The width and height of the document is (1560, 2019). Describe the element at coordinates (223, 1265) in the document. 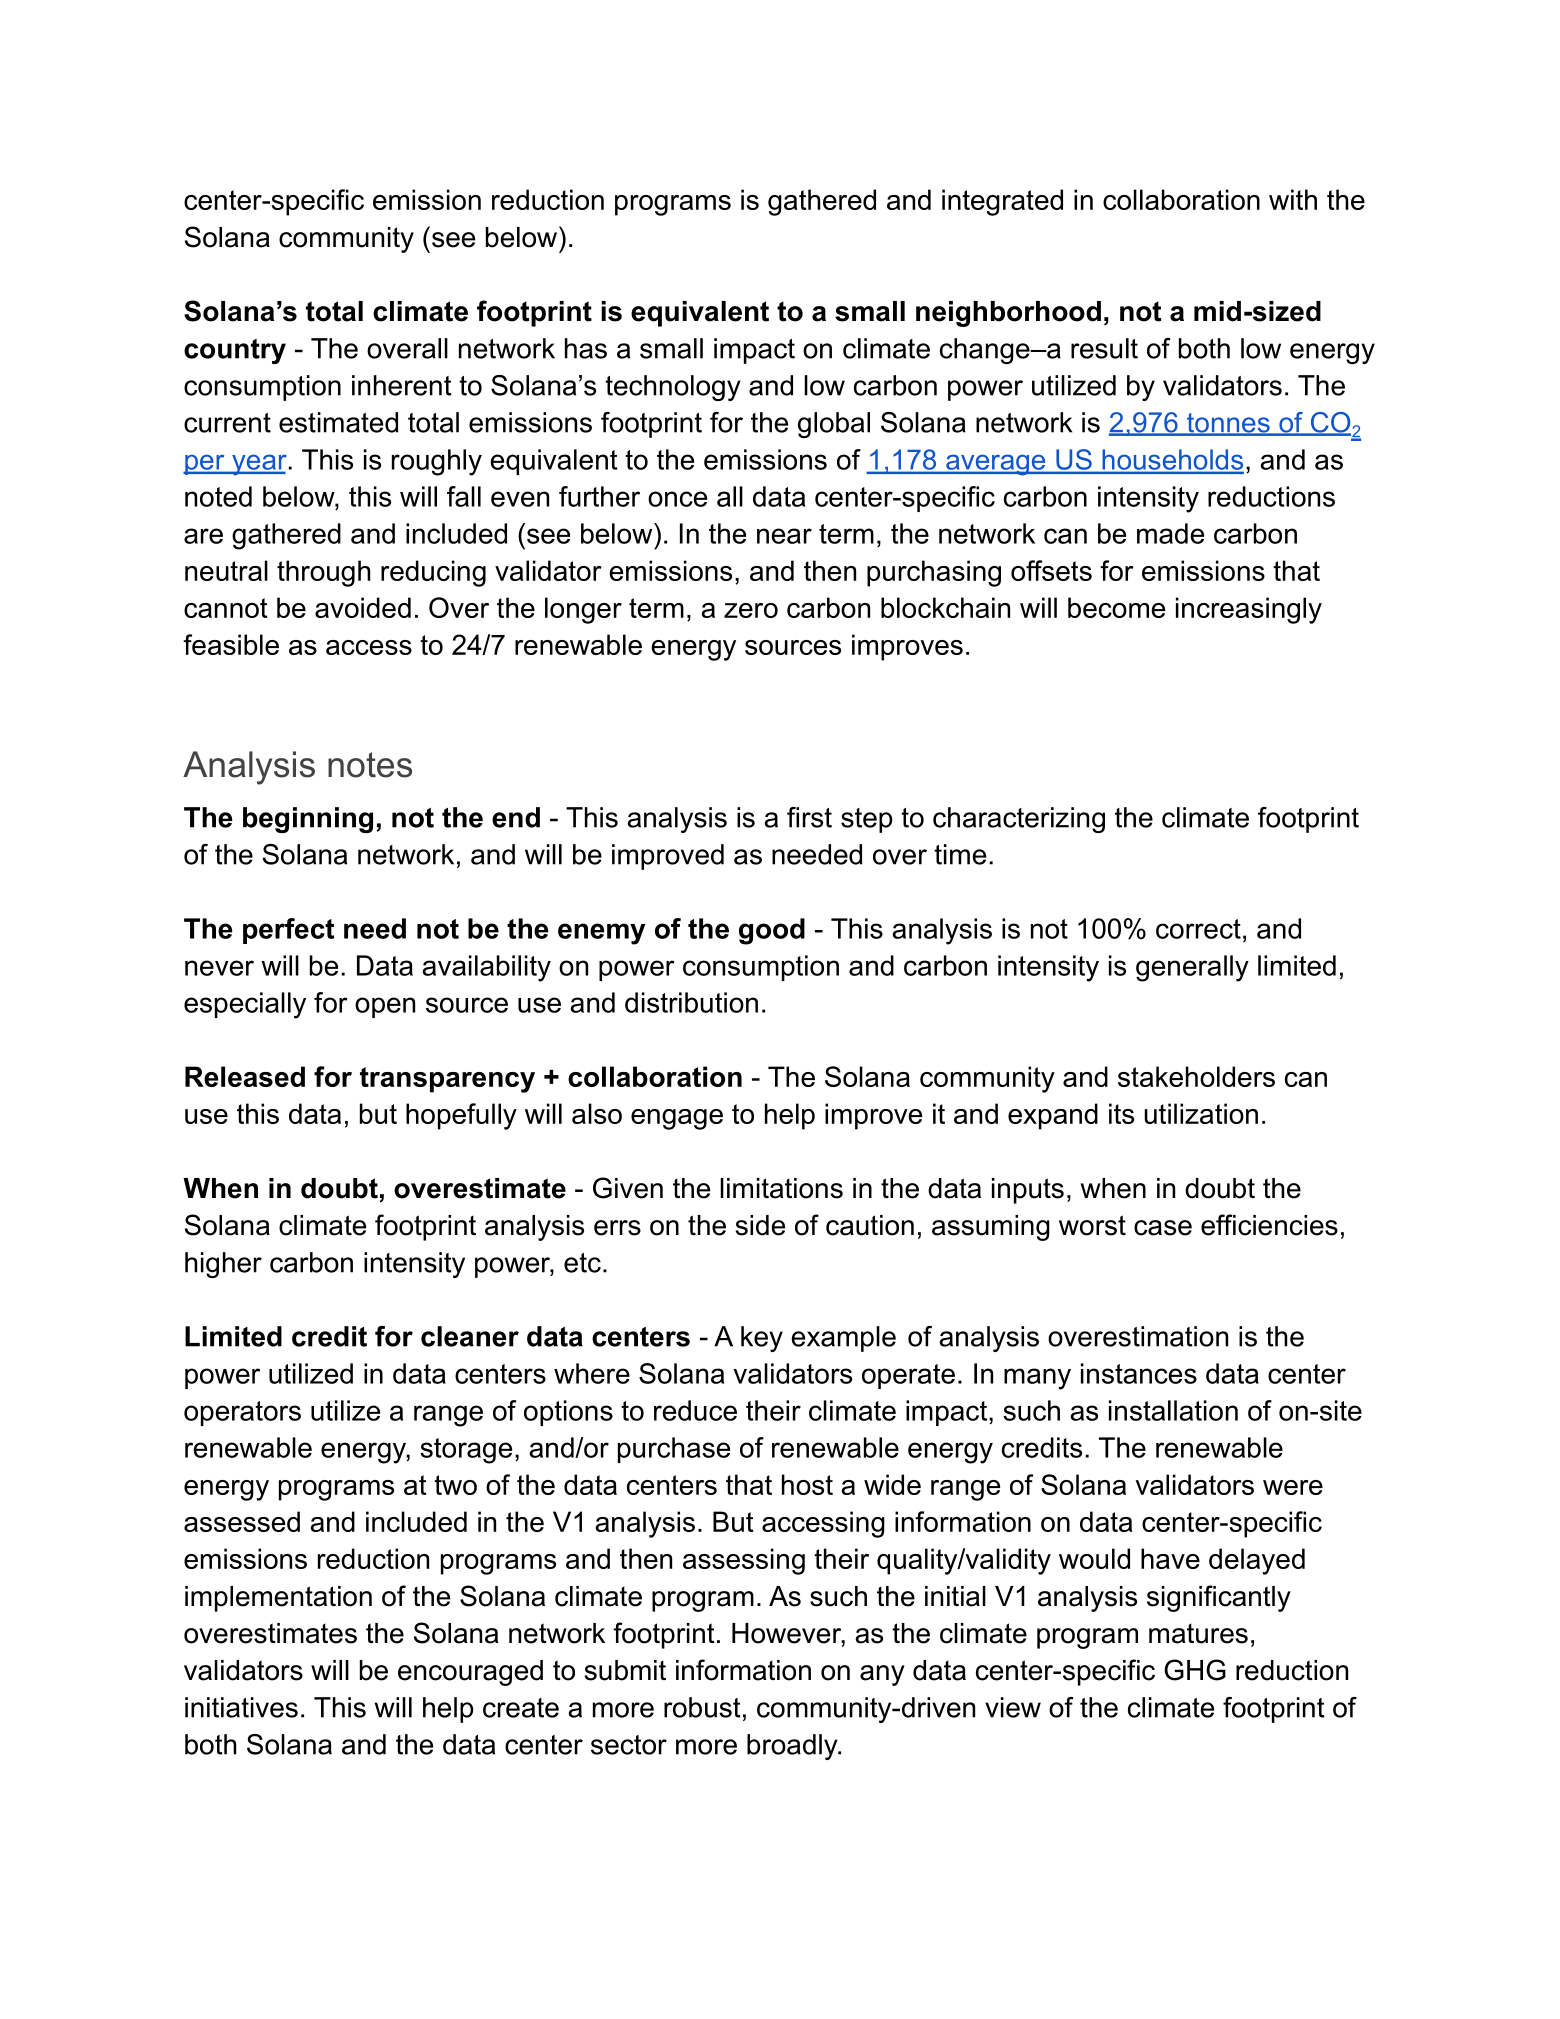

I see `higher` at that location.
